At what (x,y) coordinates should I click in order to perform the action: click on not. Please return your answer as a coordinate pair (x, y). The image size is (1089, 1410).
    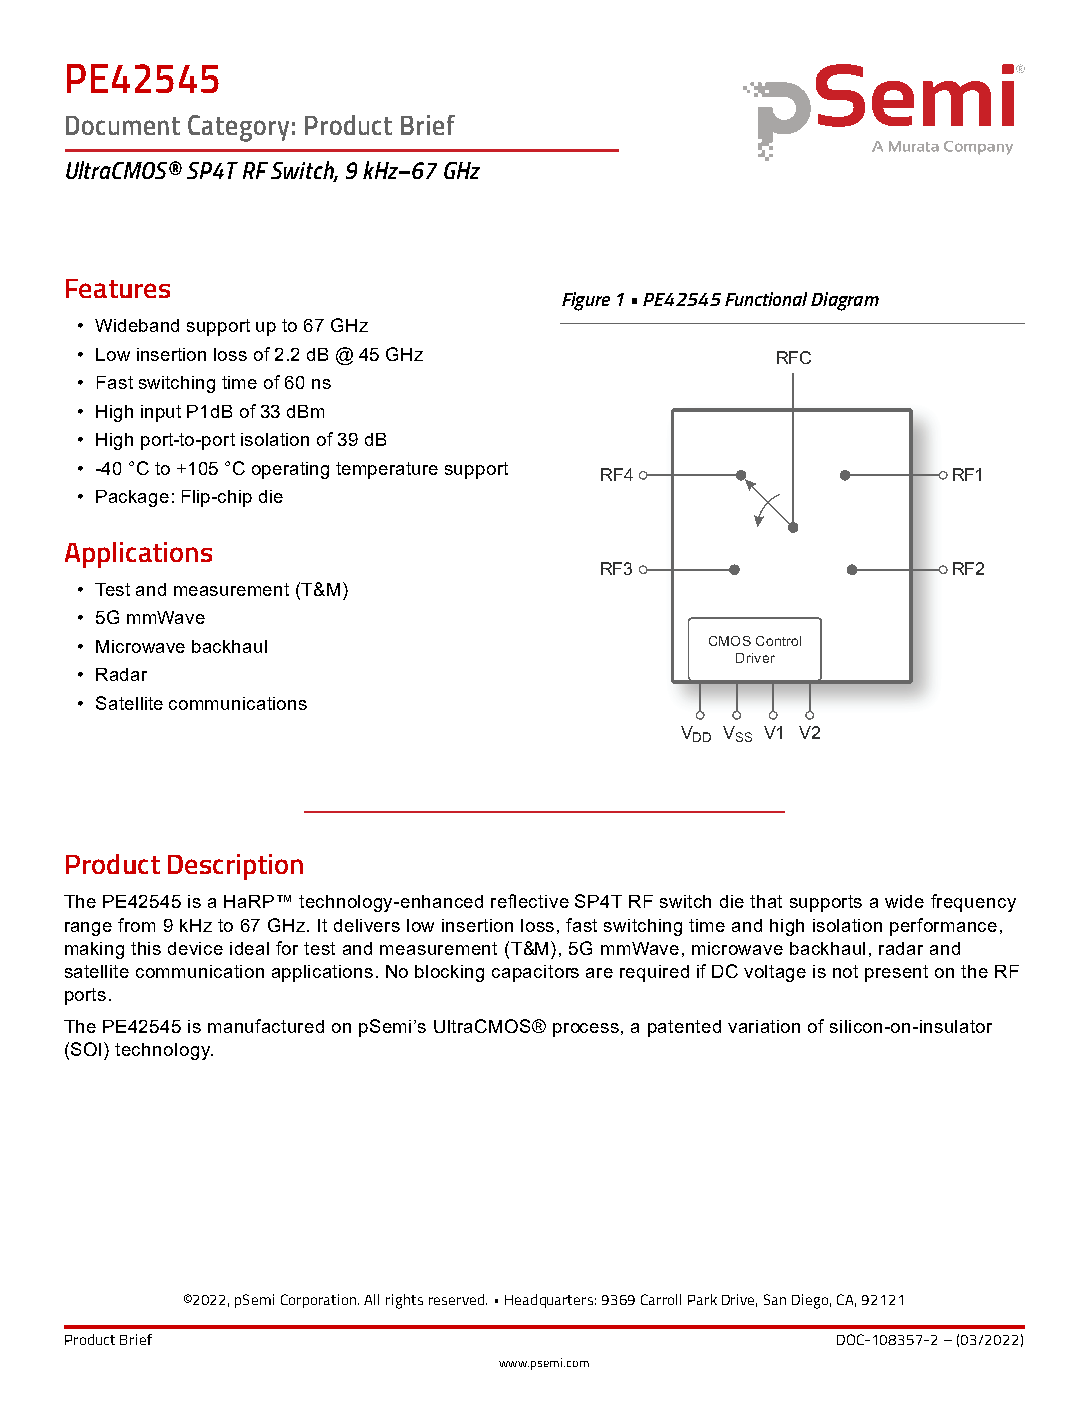
    Looking at the image, I should click on (845, 971).
